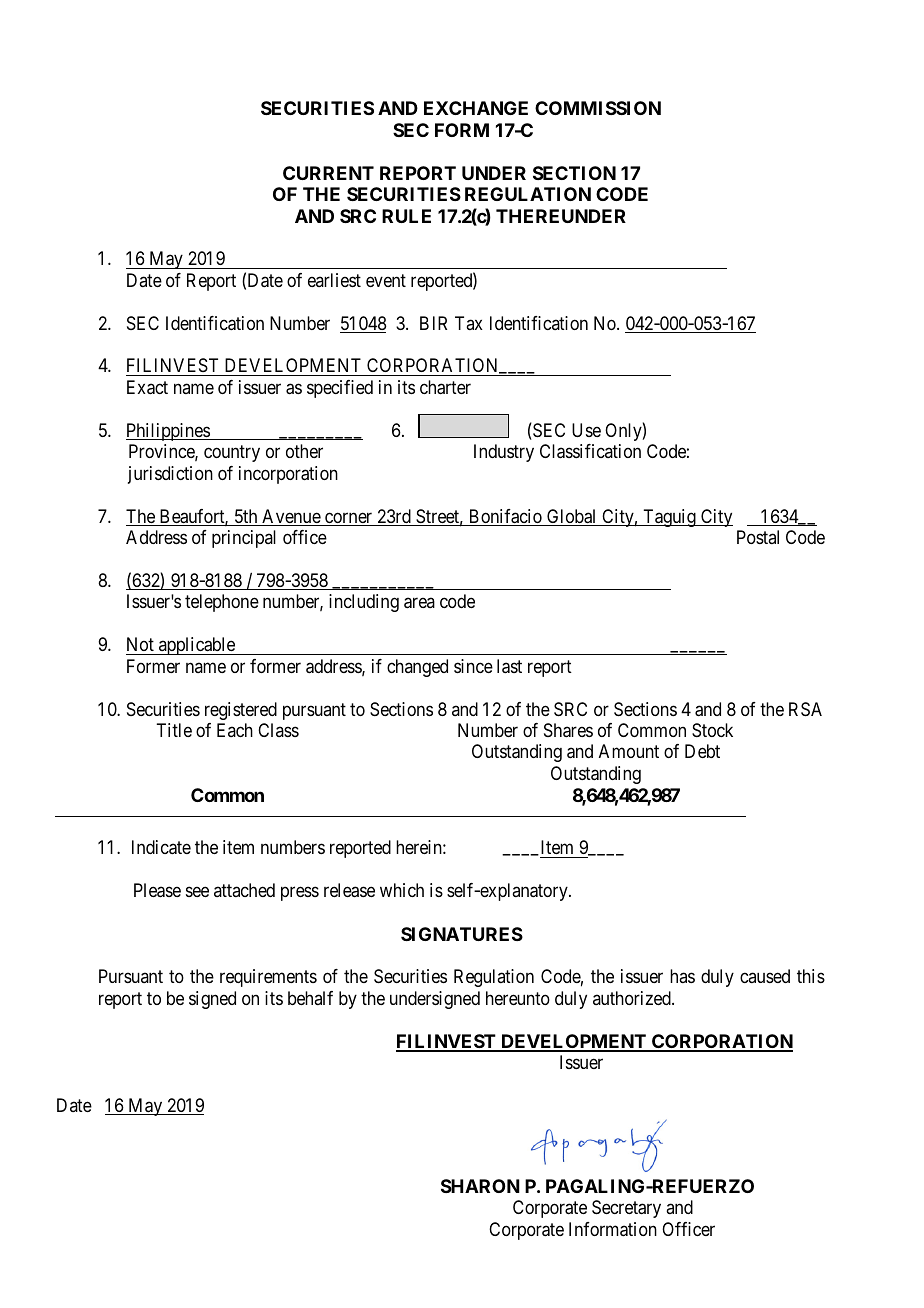 This screenshot has width=924, height=1308. I want to click on SHARON, so click(480, 1186).
